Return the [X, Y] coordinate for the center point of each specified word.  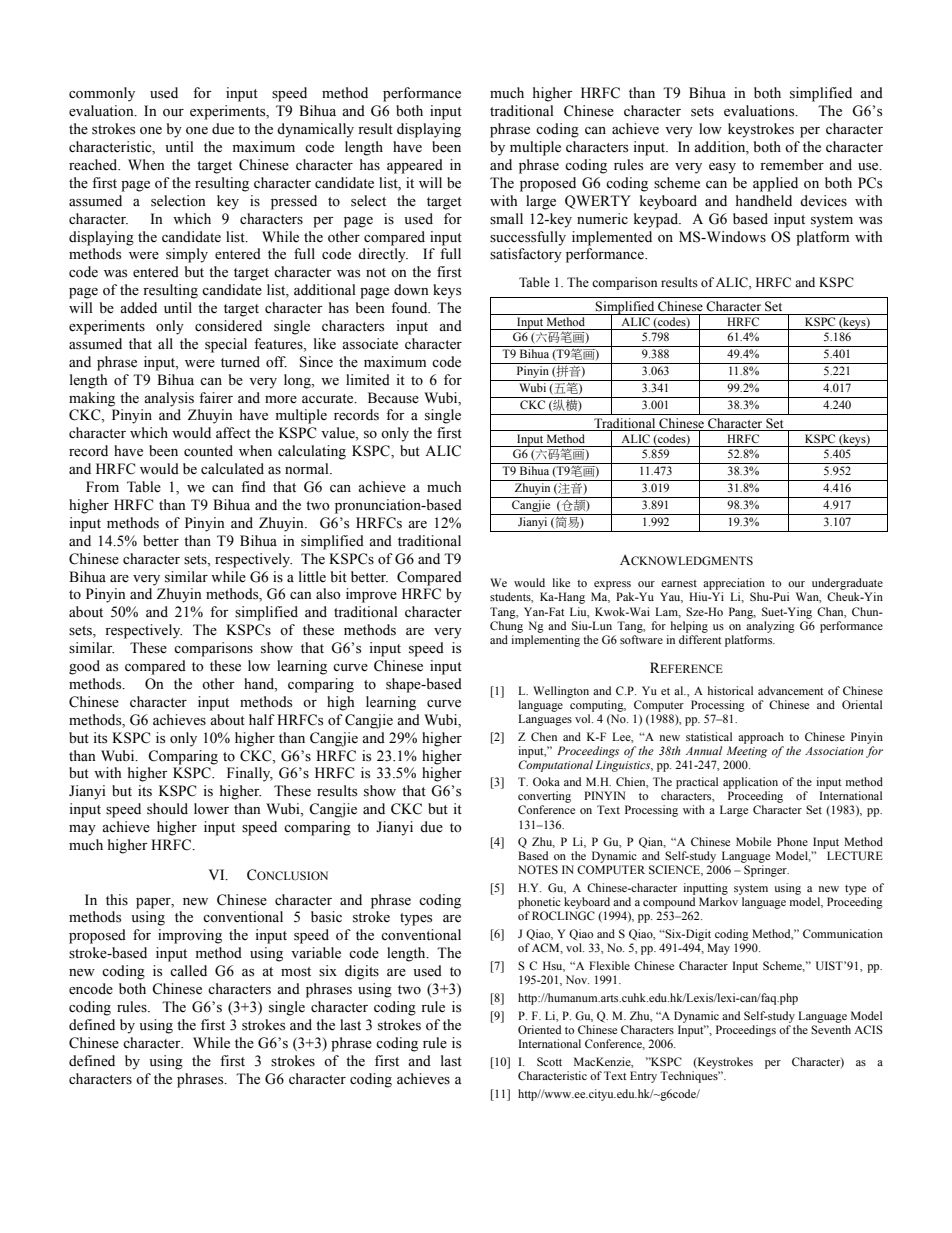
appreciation [734, 584]
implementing [545, 641]
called [188, 971]
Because [393, 398]
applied [775, 184]
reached [94, 165]
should [167, 809]
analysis [169, 399]
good [84, 667]
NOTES [538, 869]
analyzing [770, 627]
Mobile [753, 841]
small [506, 219]
